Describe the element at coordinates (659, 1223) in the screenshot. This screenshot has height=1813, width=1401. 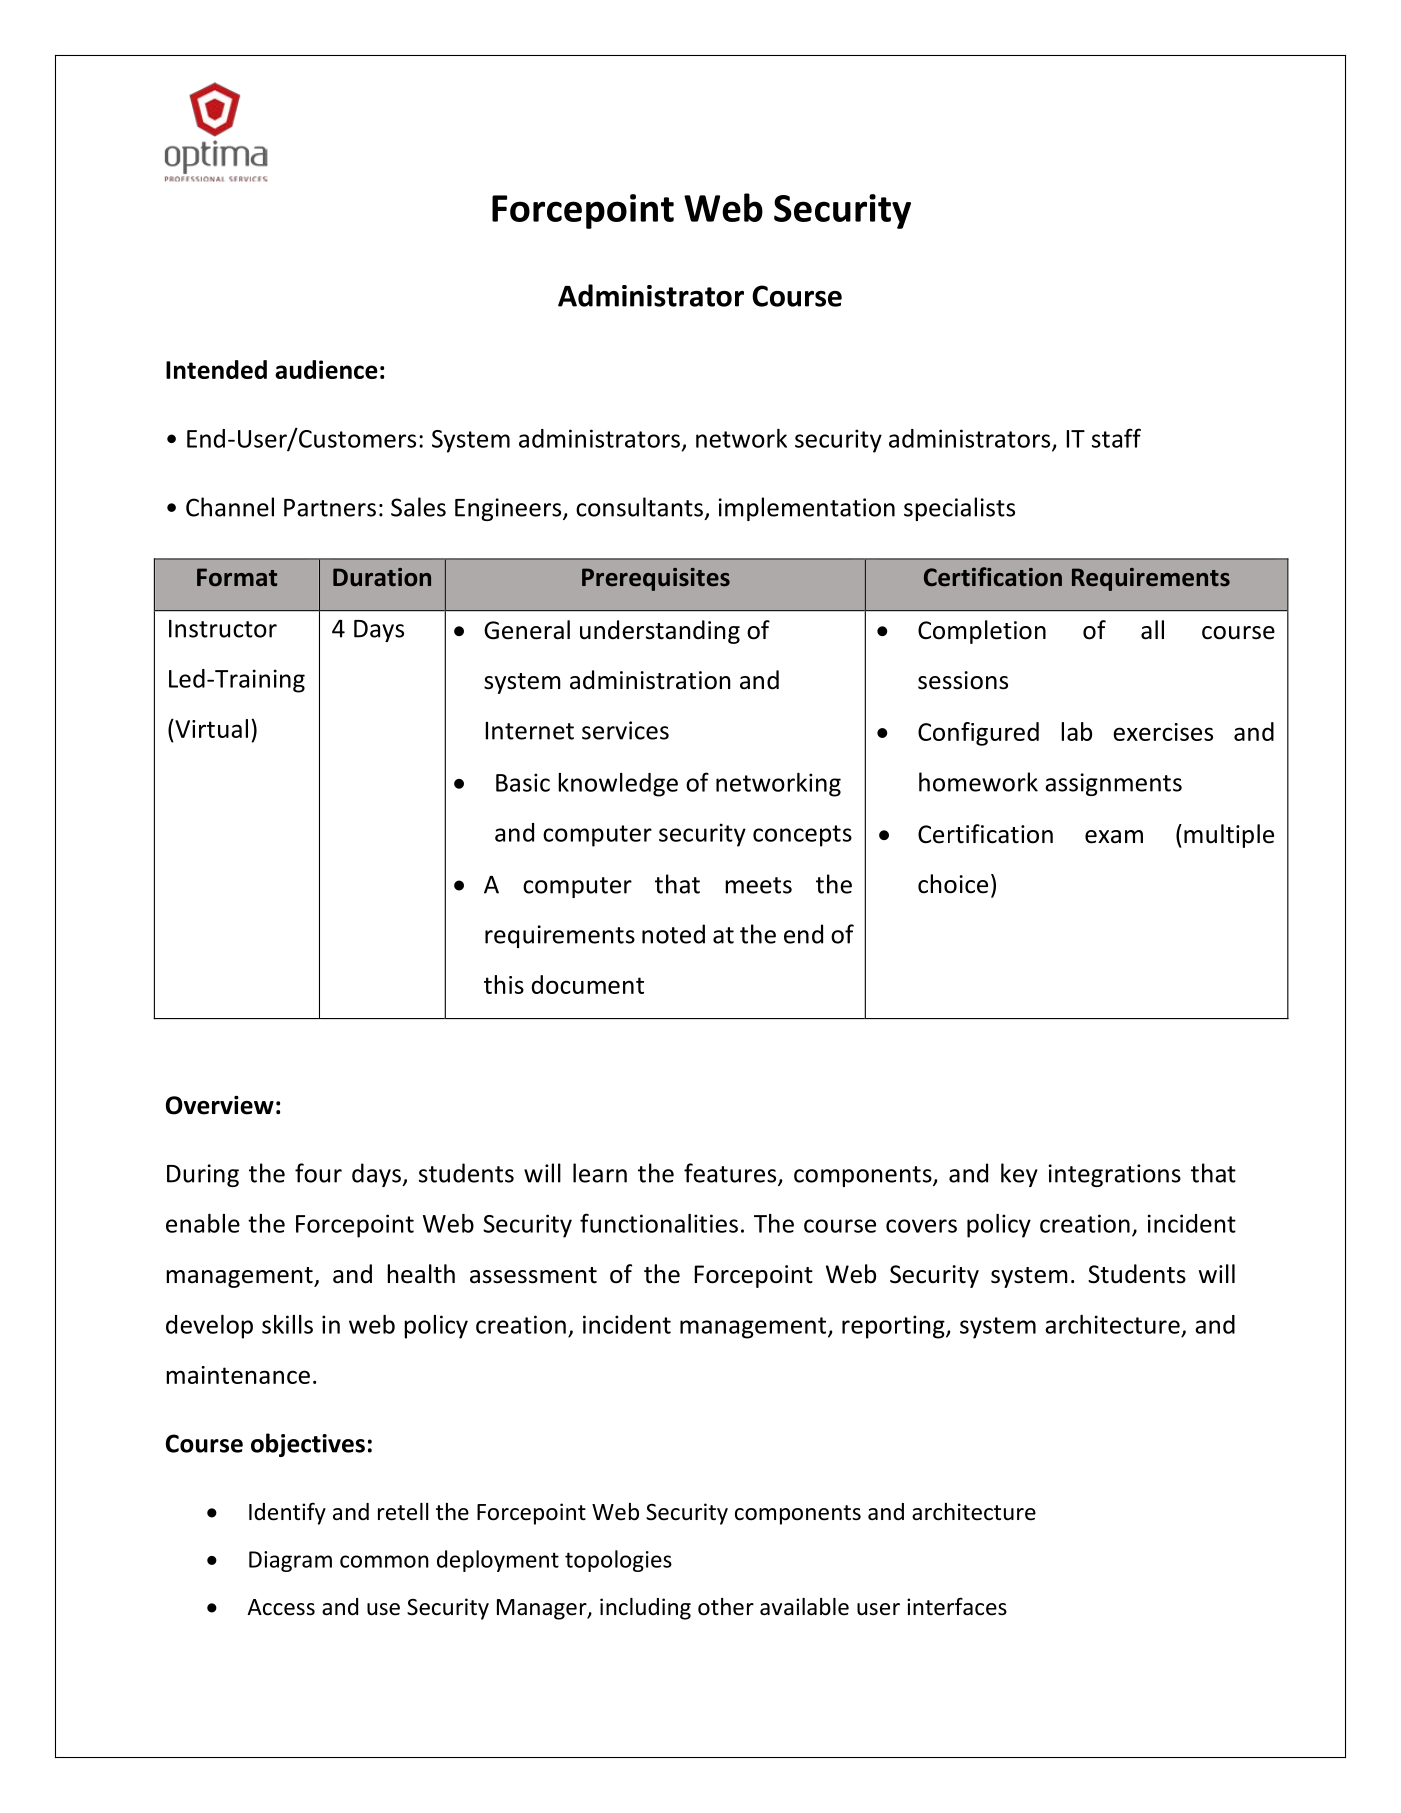
I see `functionalities` at that location.
